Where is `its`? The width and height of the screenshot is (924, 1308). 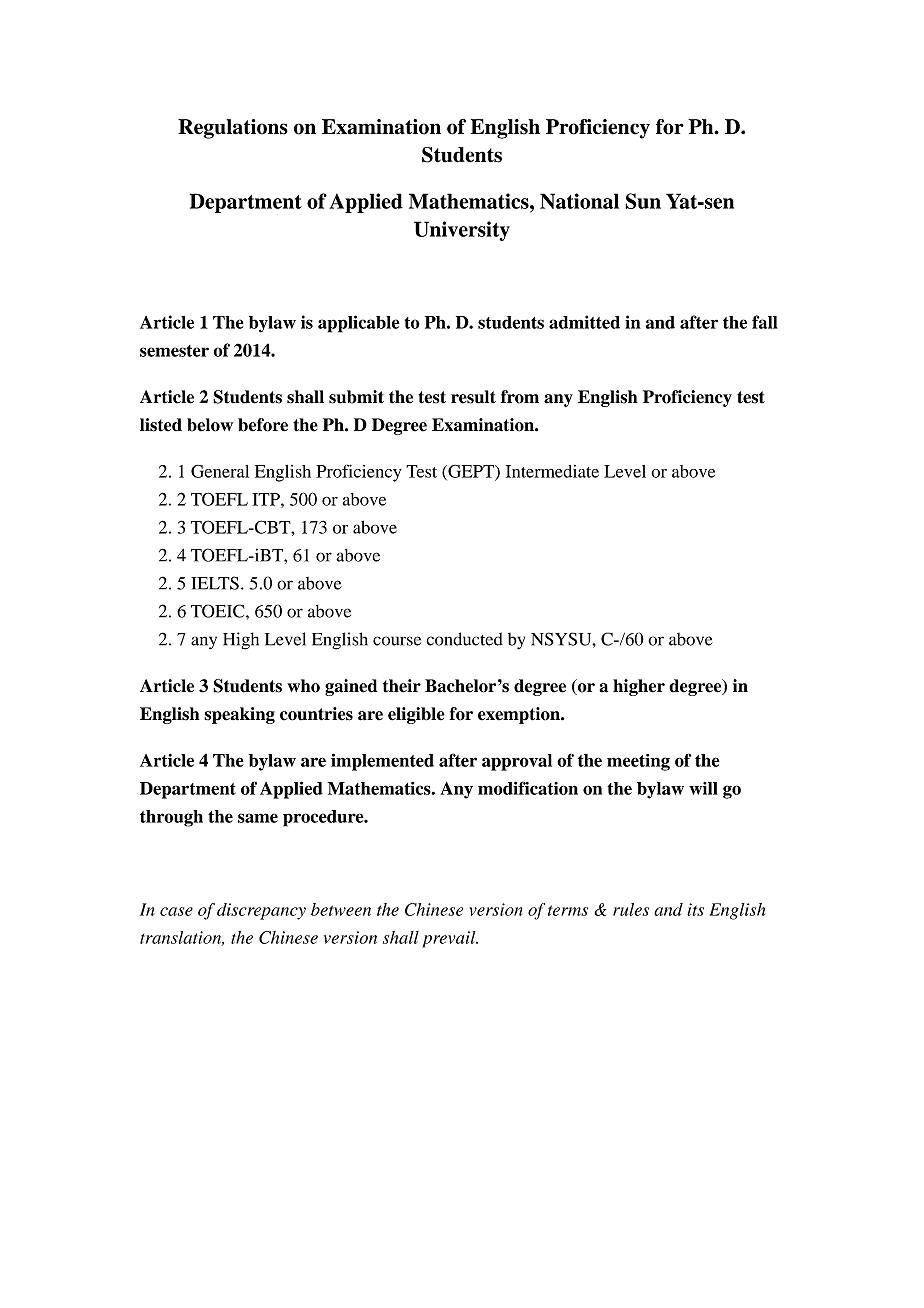 its is located at coordinates (695, 909).
